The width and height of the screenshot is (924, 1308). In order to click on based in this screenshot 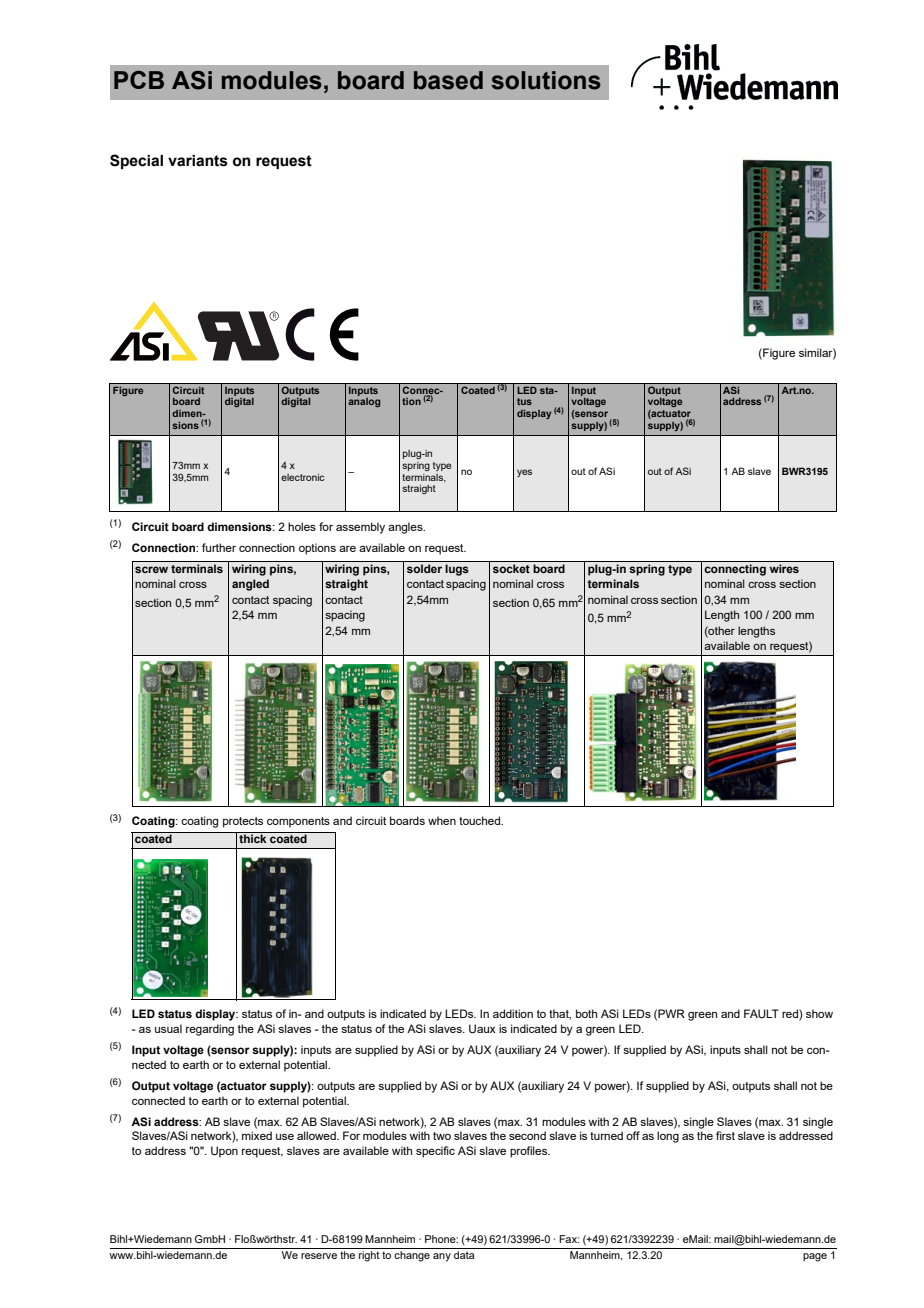, I will do `click(448, 80)`.
